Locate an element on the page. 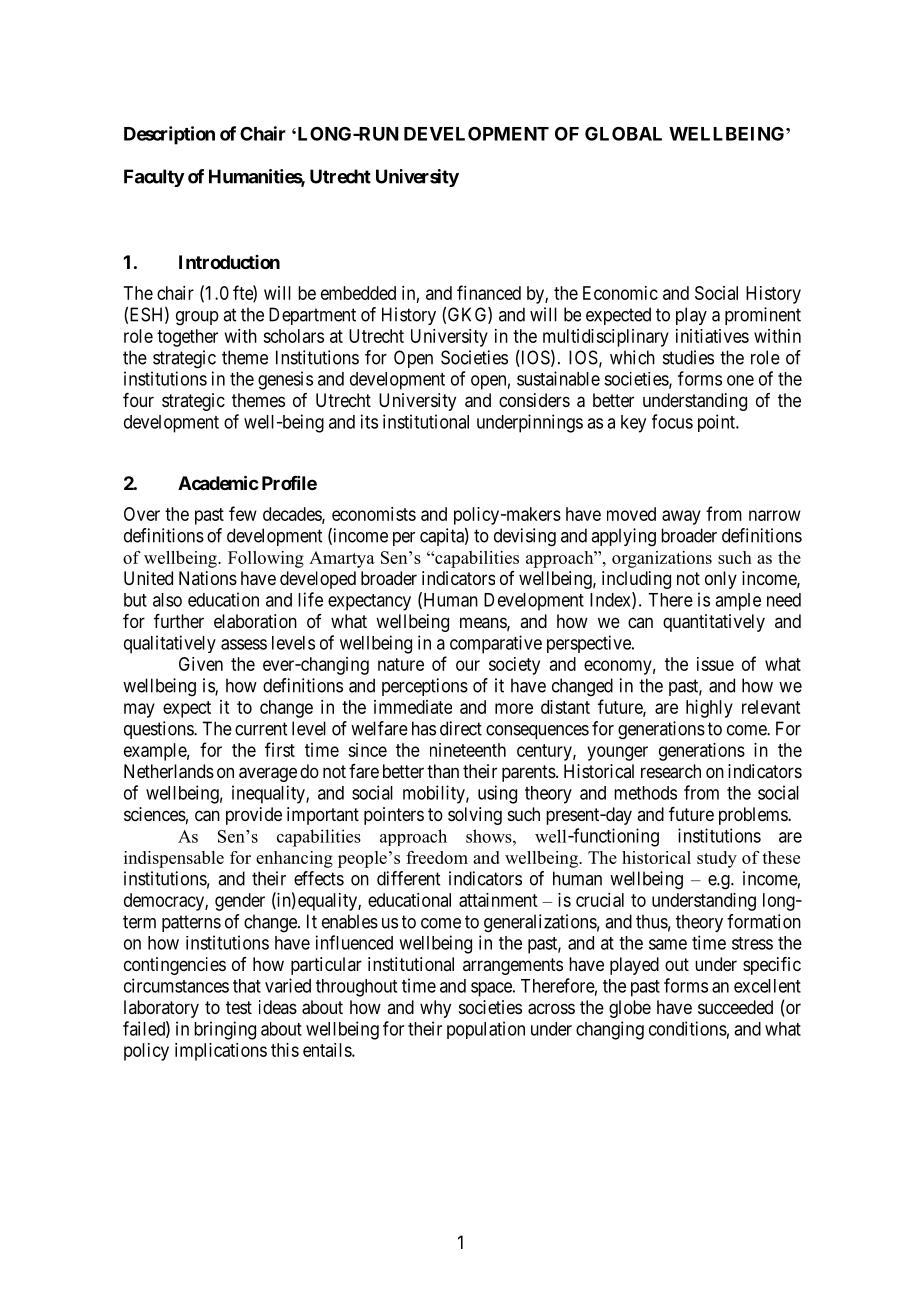  Academic is located at coordinates (218, 482).
